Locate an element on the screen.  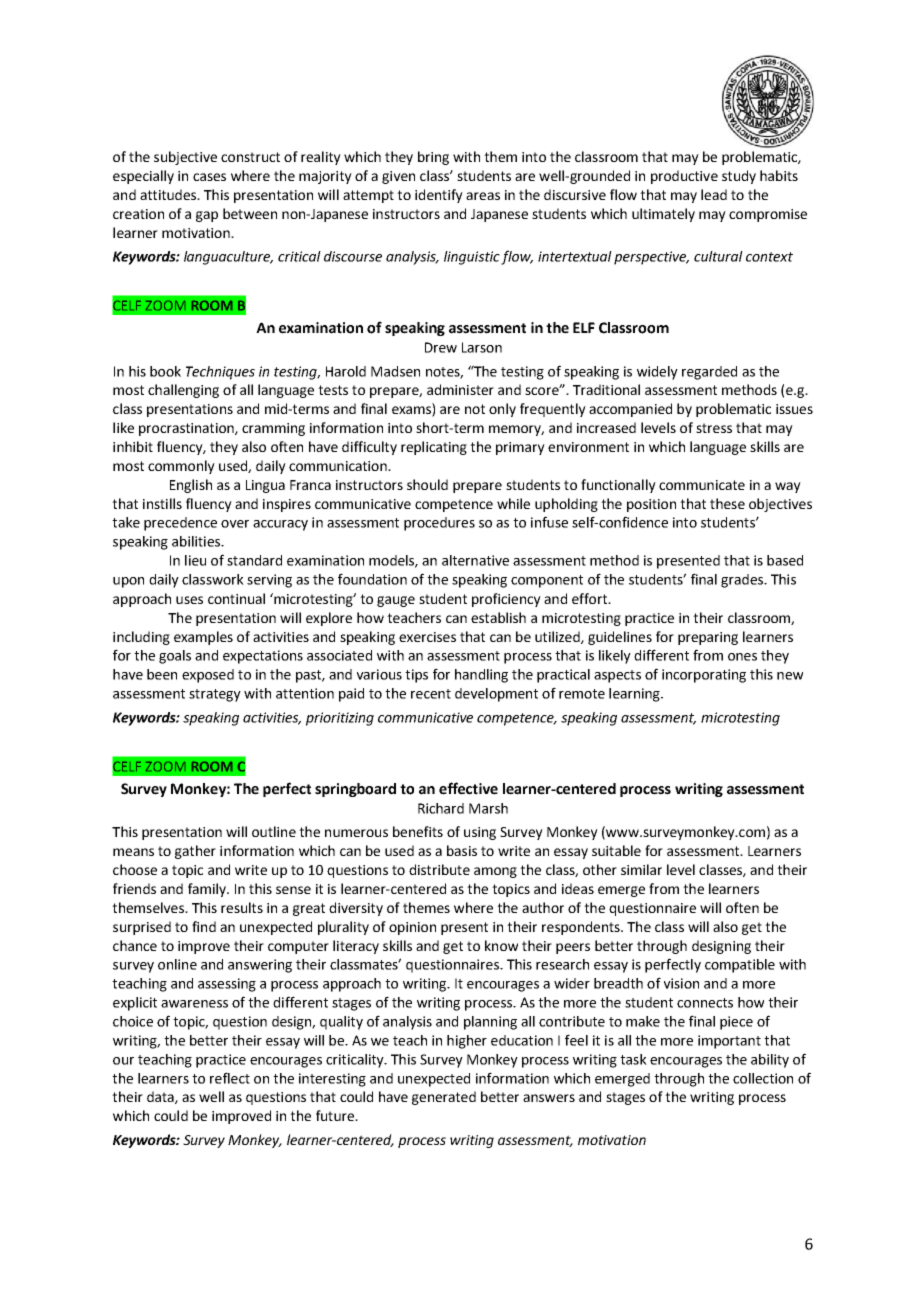
procrastination is located at coordinates (187, 429).
